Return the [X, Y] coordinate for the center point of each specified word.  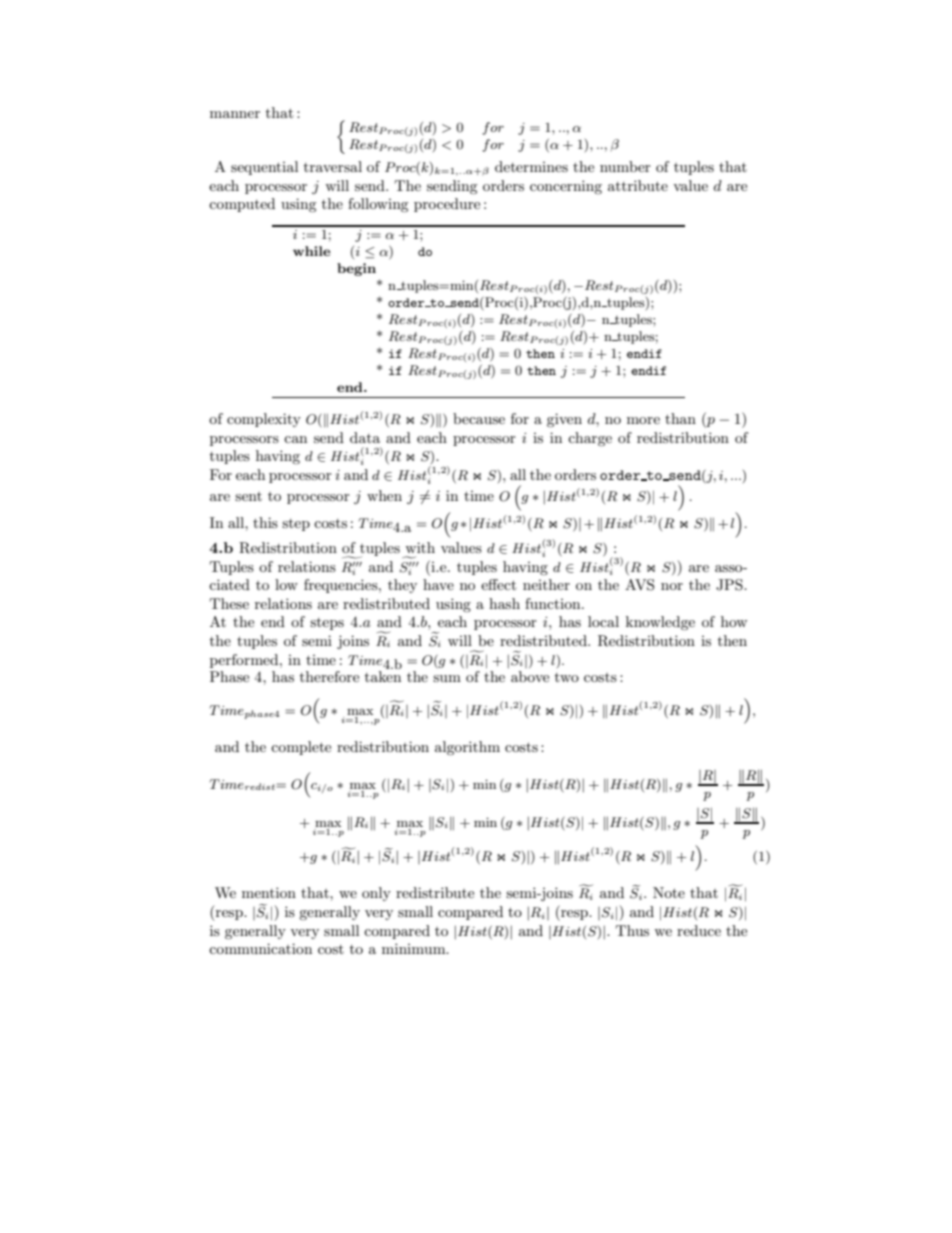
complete [301, 748]
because [479, 418]
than [680, 418]
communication [260, 948]
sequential [264, 168]
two [567, 677]
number [625, 166]
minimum [415, 948]
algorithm [467, 748]
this [265, 522]
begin [356, 269]
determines [531, 166]
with [420, 547]
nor [672, 586]
